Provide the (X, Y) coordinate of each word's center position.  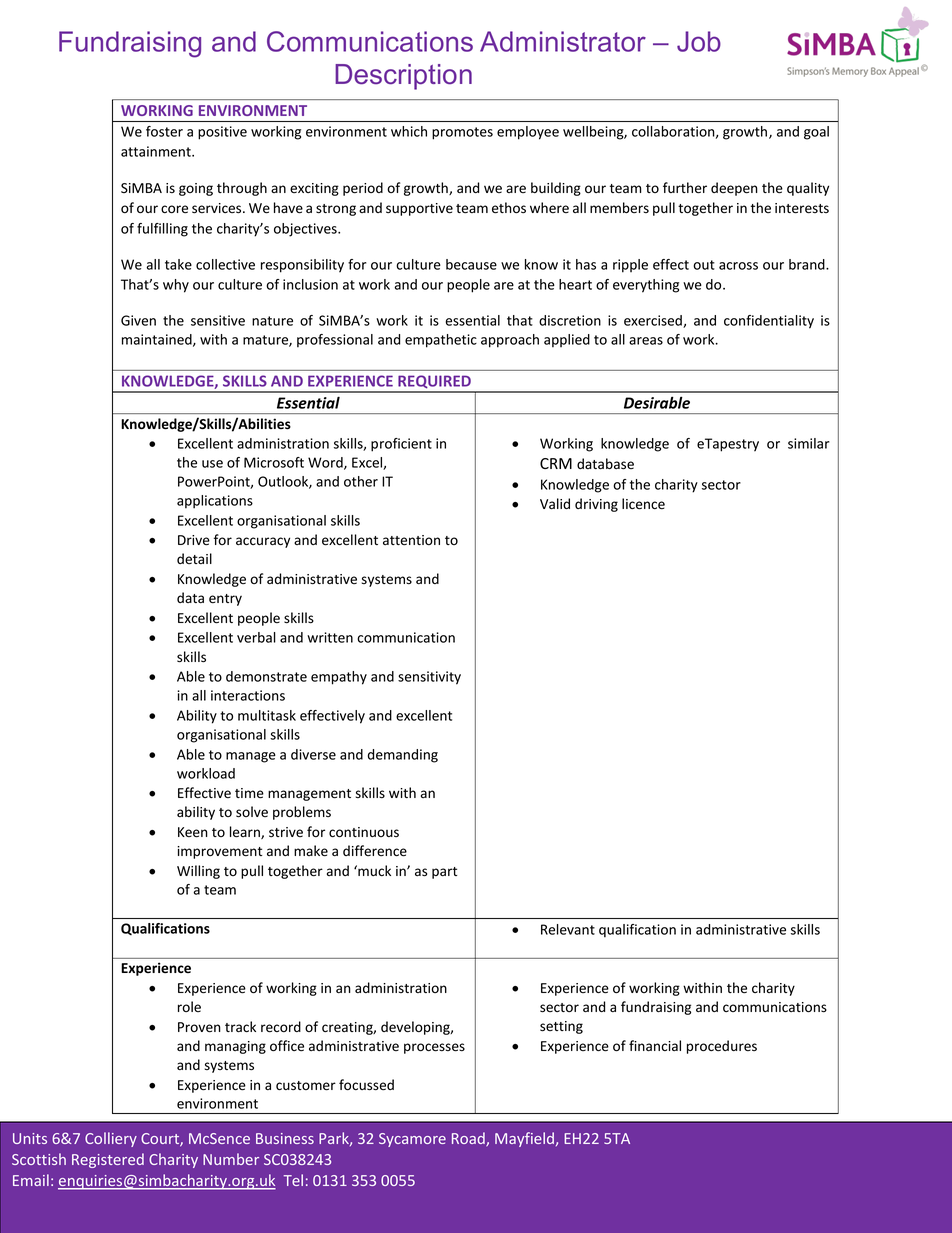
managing (235, 1047)
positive (222, 133)
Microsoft (274, 462)
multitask (267, 715)
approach (510, 341)
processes (434, 1048)
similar (809, 443)
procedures (722, 1047)
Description (403, 77)
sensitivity (429, 678)
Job (699, 41)
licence (643, 504)
